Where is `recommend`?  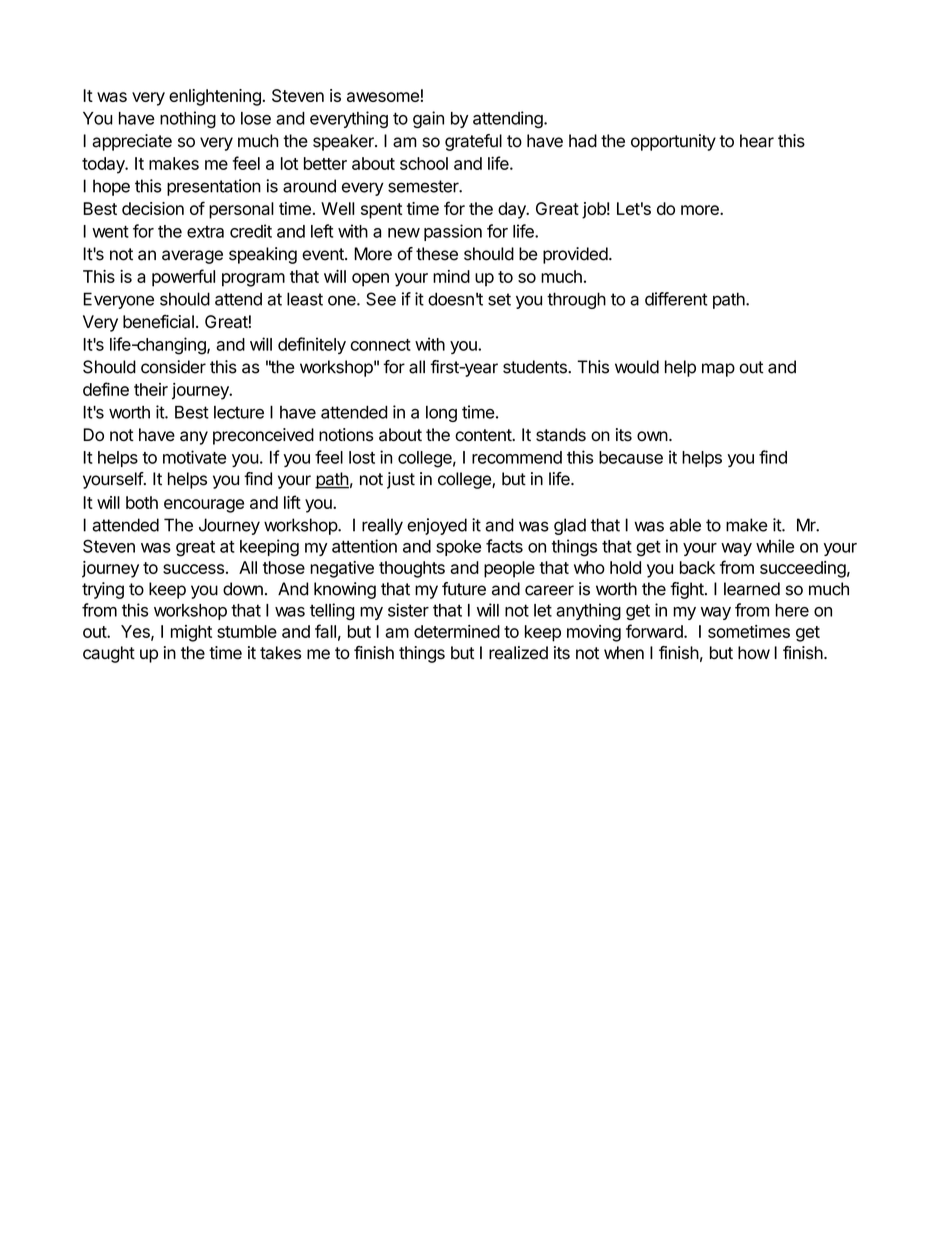 recommend is located at coordinates (517, 457).
